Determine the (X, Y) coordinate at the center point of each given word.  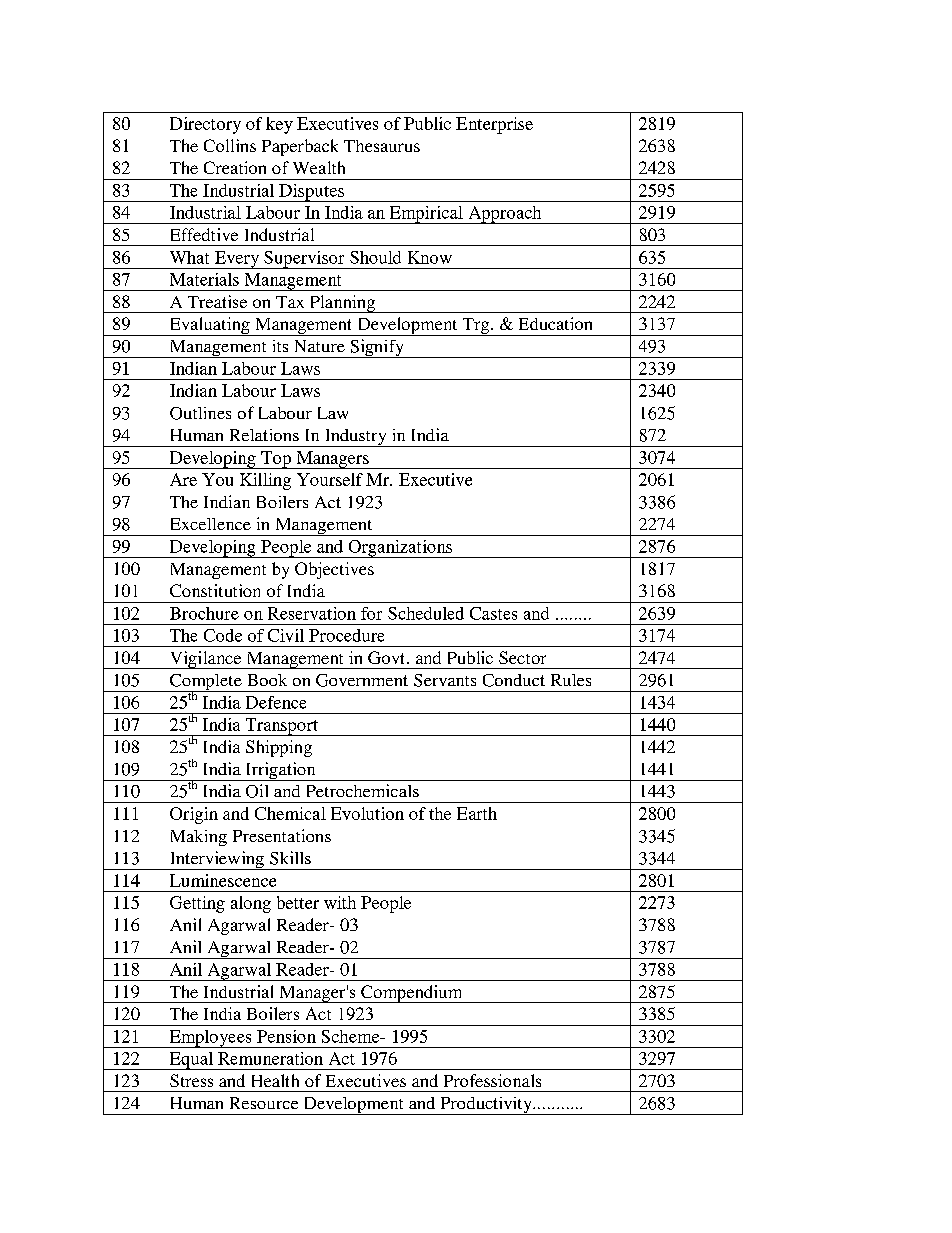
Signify (377, 348)
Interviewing (216, 860)
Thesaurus (382, 146)
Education (555, 323)
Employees (210, 1039)
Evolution (367, 813)
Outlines (200, 413)
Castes (493, 613)
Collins (230, 145)
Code (223, 635)
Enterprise (494, 125)
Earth (477, 813)
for (371, 613)
